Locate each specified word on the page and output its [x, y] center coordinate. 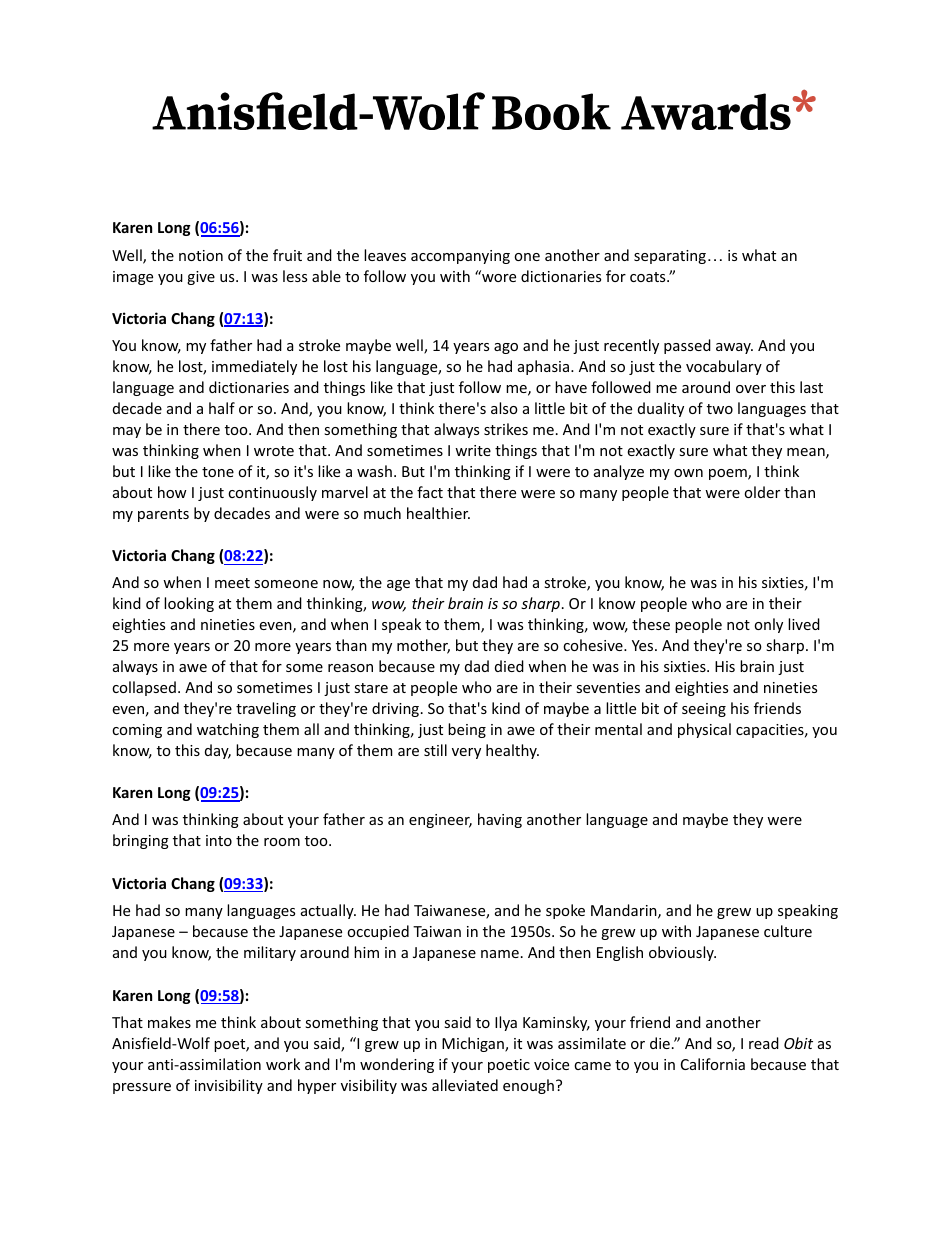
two [720, 409]
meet [232, 583]
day [218, 751]
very [466, 753]
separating [671, 257]
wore [498, 276]
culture [788, 931]
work [283, 1064]
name [500, 954]
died [509, 666]
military [270, 953]
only [768, 625]
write [473, 450]
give [201, 278]
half [222, 408]
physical [704, 730]
